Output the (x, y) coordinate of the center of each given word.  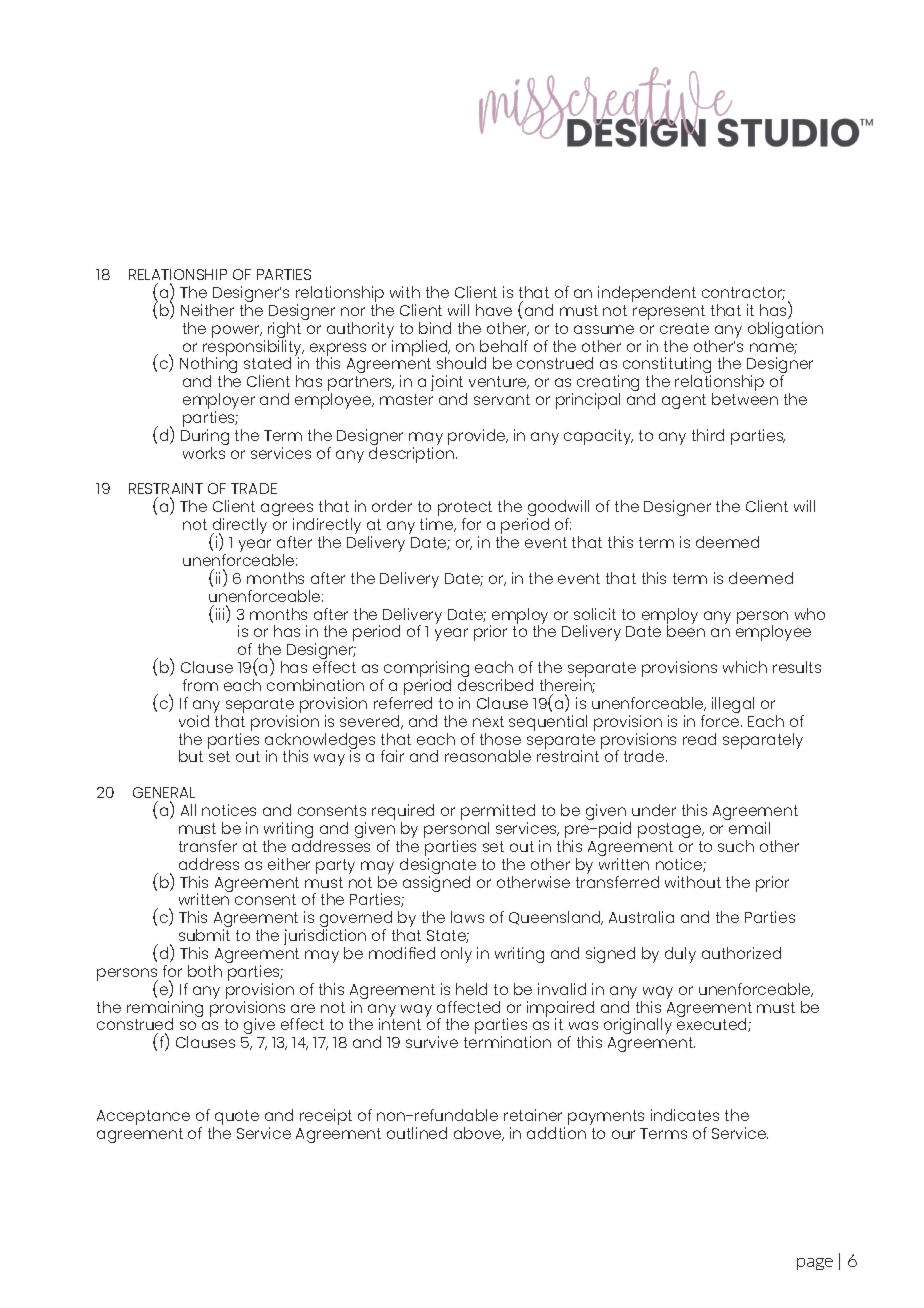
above (479, 1134)
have (494, 310)
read (699, 739)
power (237, 331)
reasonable (488, 756)
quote (236, 1119)
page (815, 1264)
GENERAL (164, 792)
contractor (743, 293)
